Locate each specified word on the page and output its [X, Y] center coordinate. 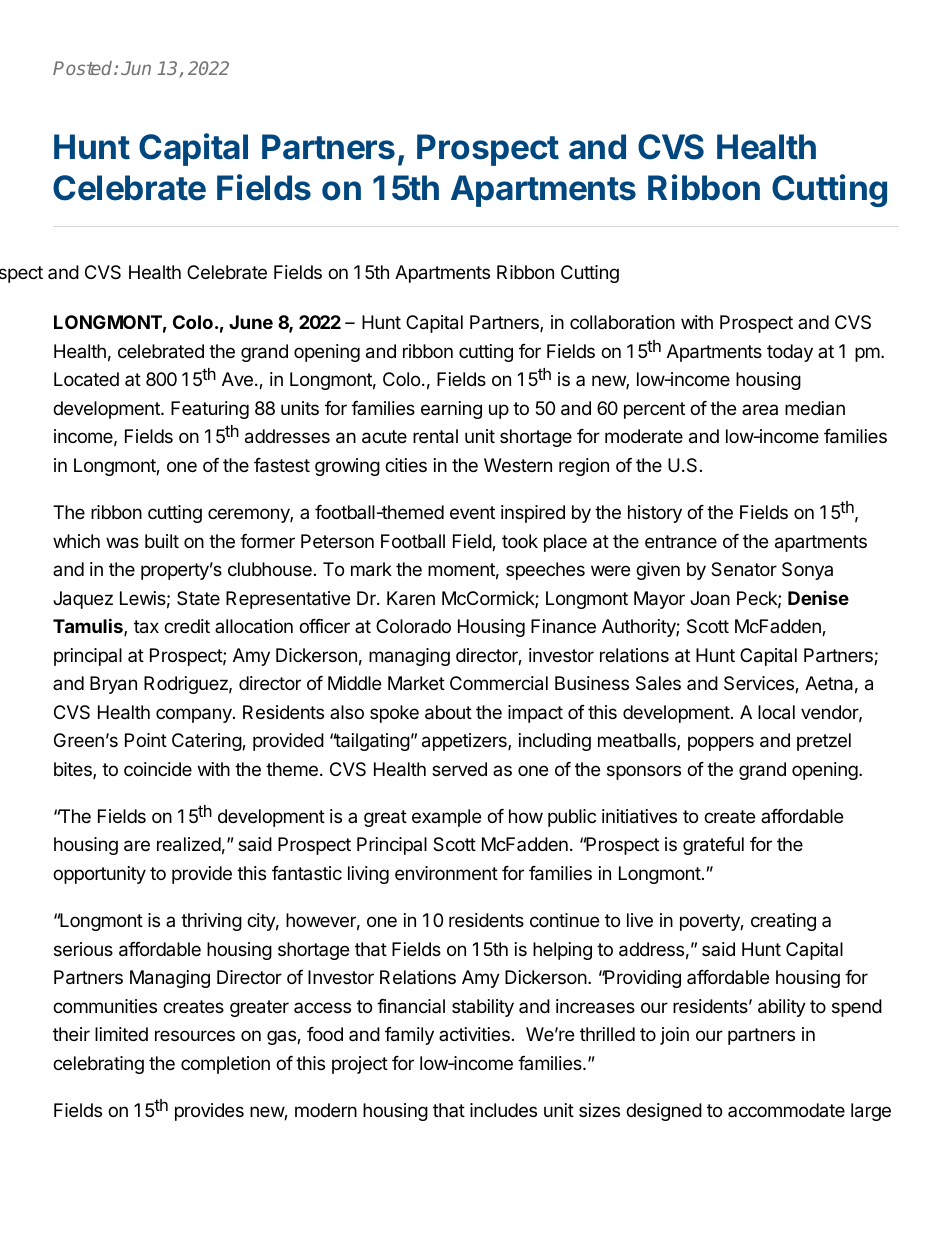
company [195, 715]
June [251, 322]
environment [446, 873]
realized [189, 844]
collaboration [622, 322]
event [472, 512]
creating [783, 922]
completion [225, 1065]
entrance [681, 542]
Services [760, 684]
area [760, 409]
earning [451, 410]
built [162, 541]
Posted [84, 68]
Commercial [499, 683]
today [790, 353]
